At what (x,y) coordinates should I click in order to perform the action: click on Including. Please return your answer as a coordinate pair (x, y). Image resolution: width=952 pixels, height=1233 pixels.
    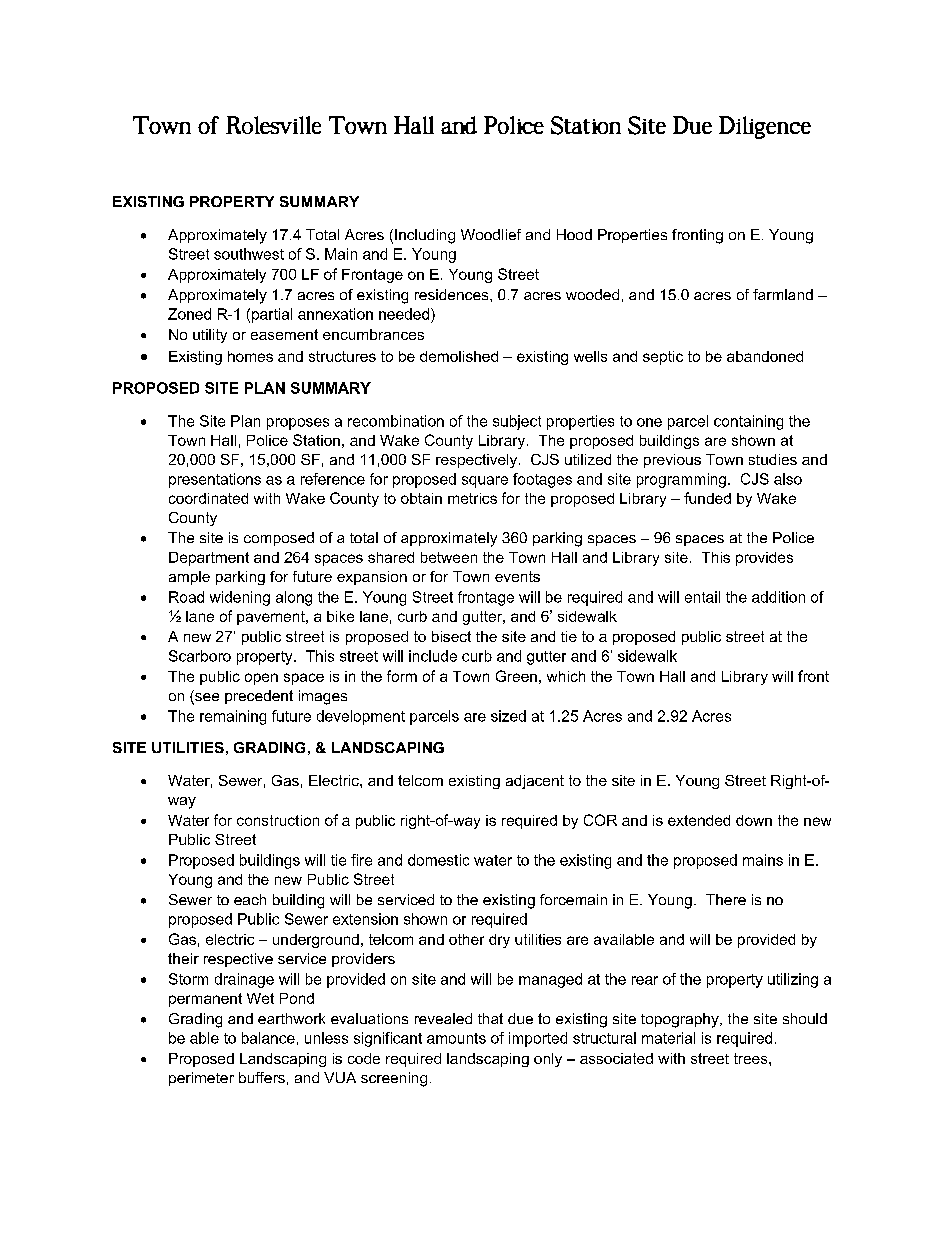
    Looking at the image, I should click on (425, 236).
